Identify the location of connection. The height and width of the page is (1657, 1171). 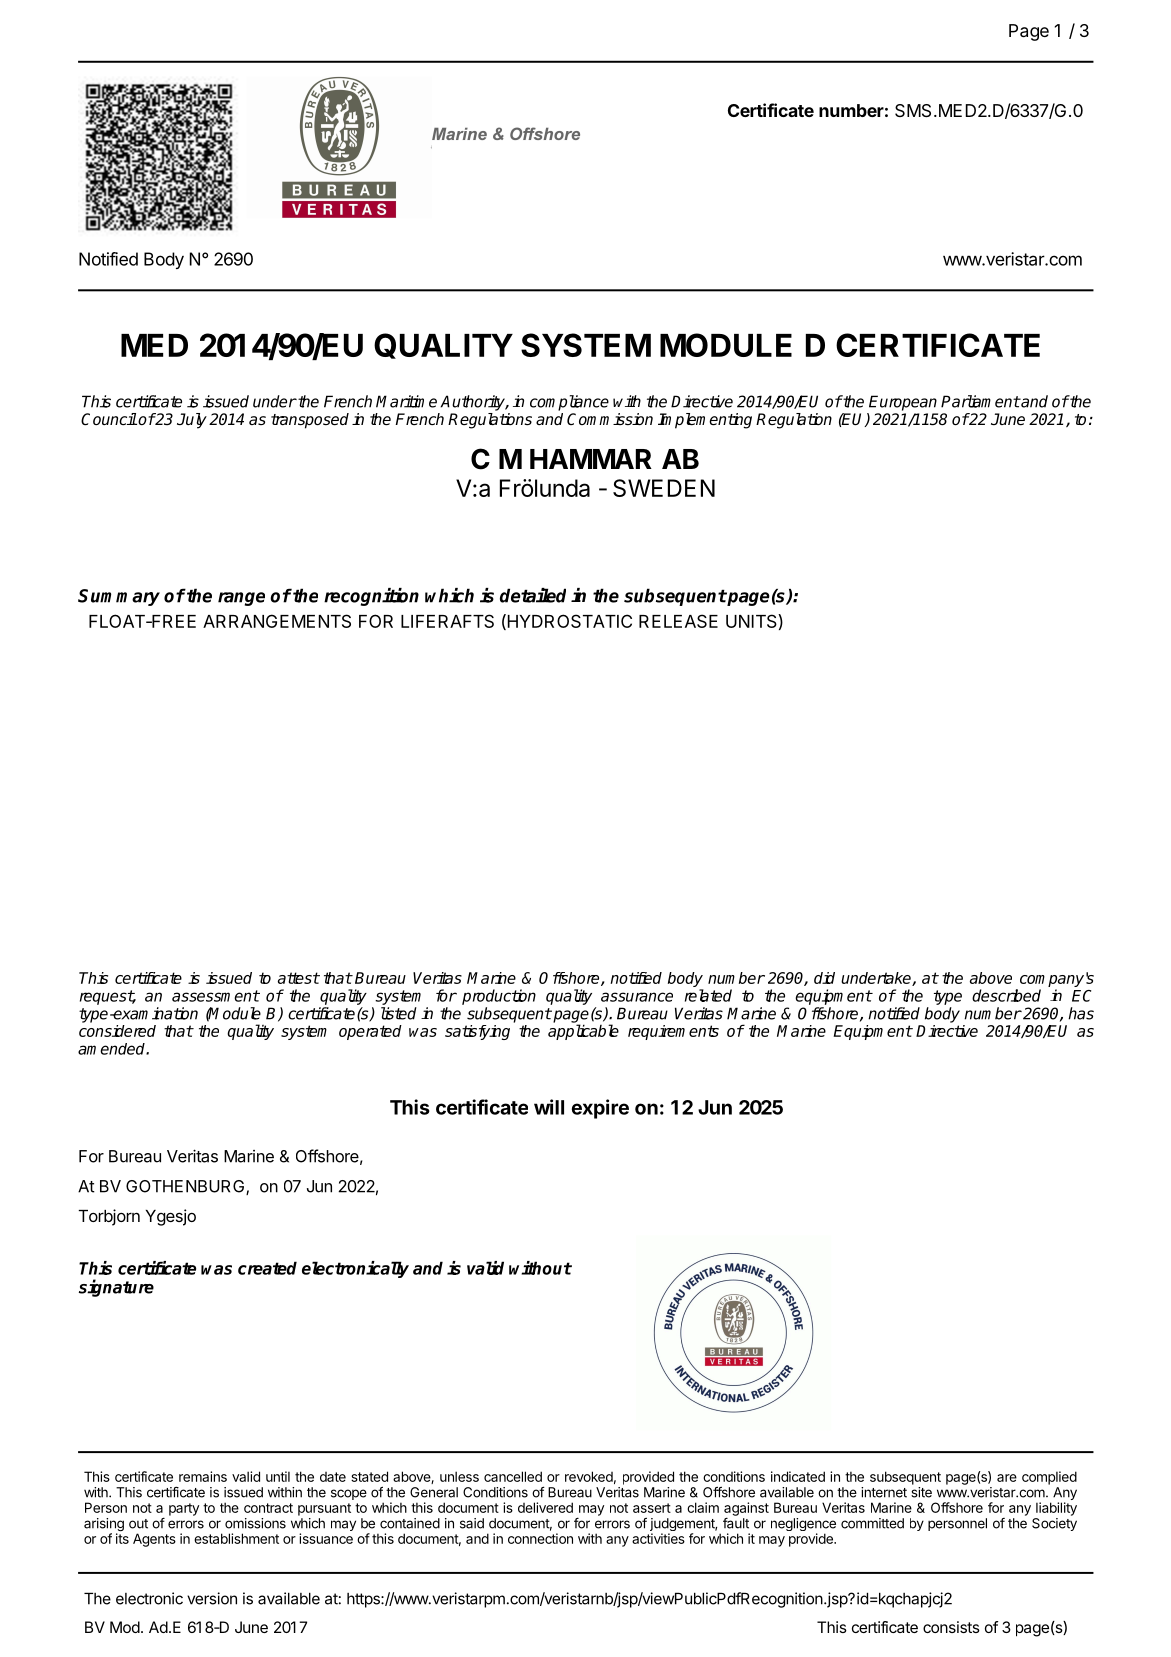
(540, 1538).
